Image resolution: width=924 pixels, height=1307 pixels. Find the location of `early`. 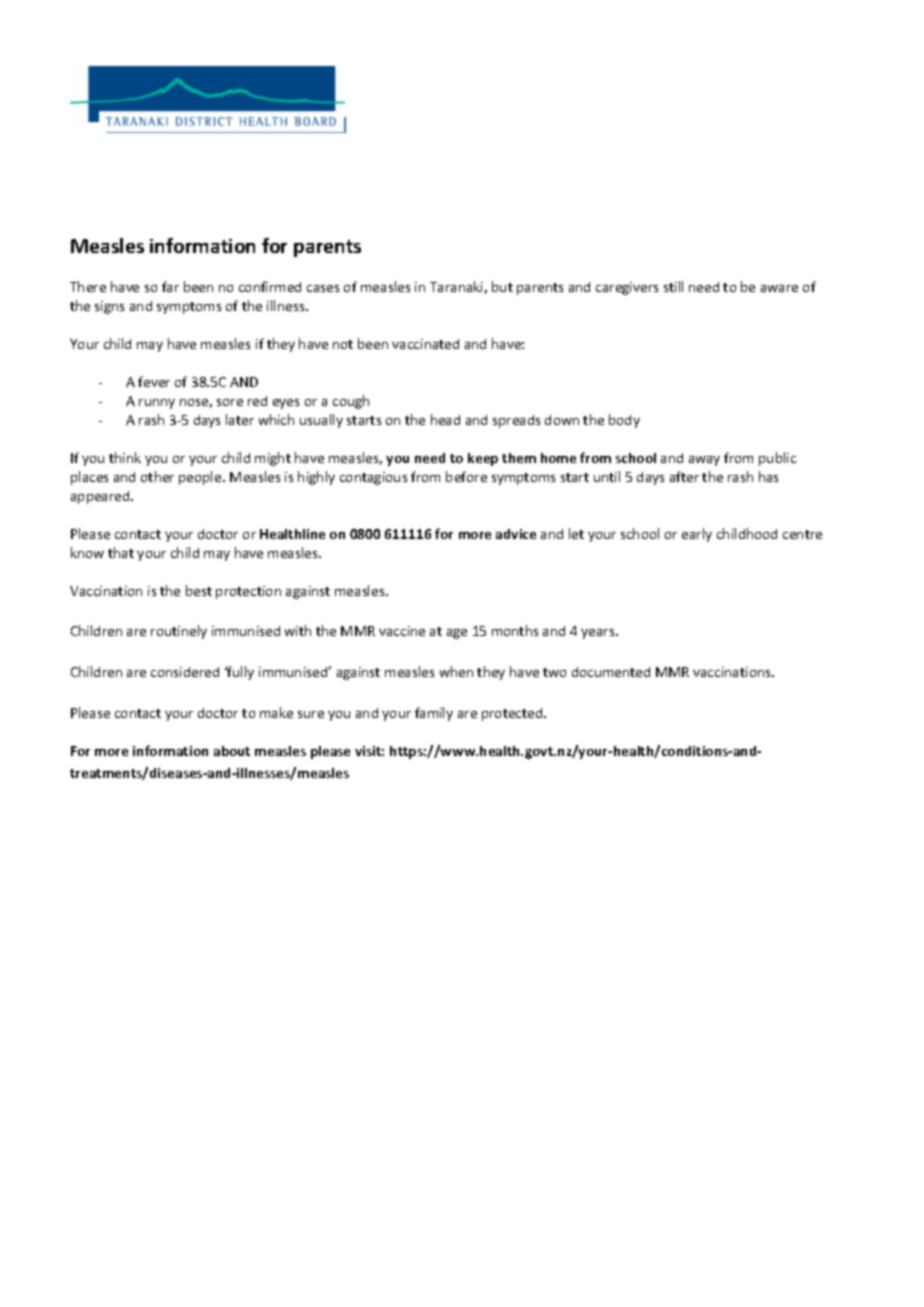

early is located at coordinates (697, 535).
